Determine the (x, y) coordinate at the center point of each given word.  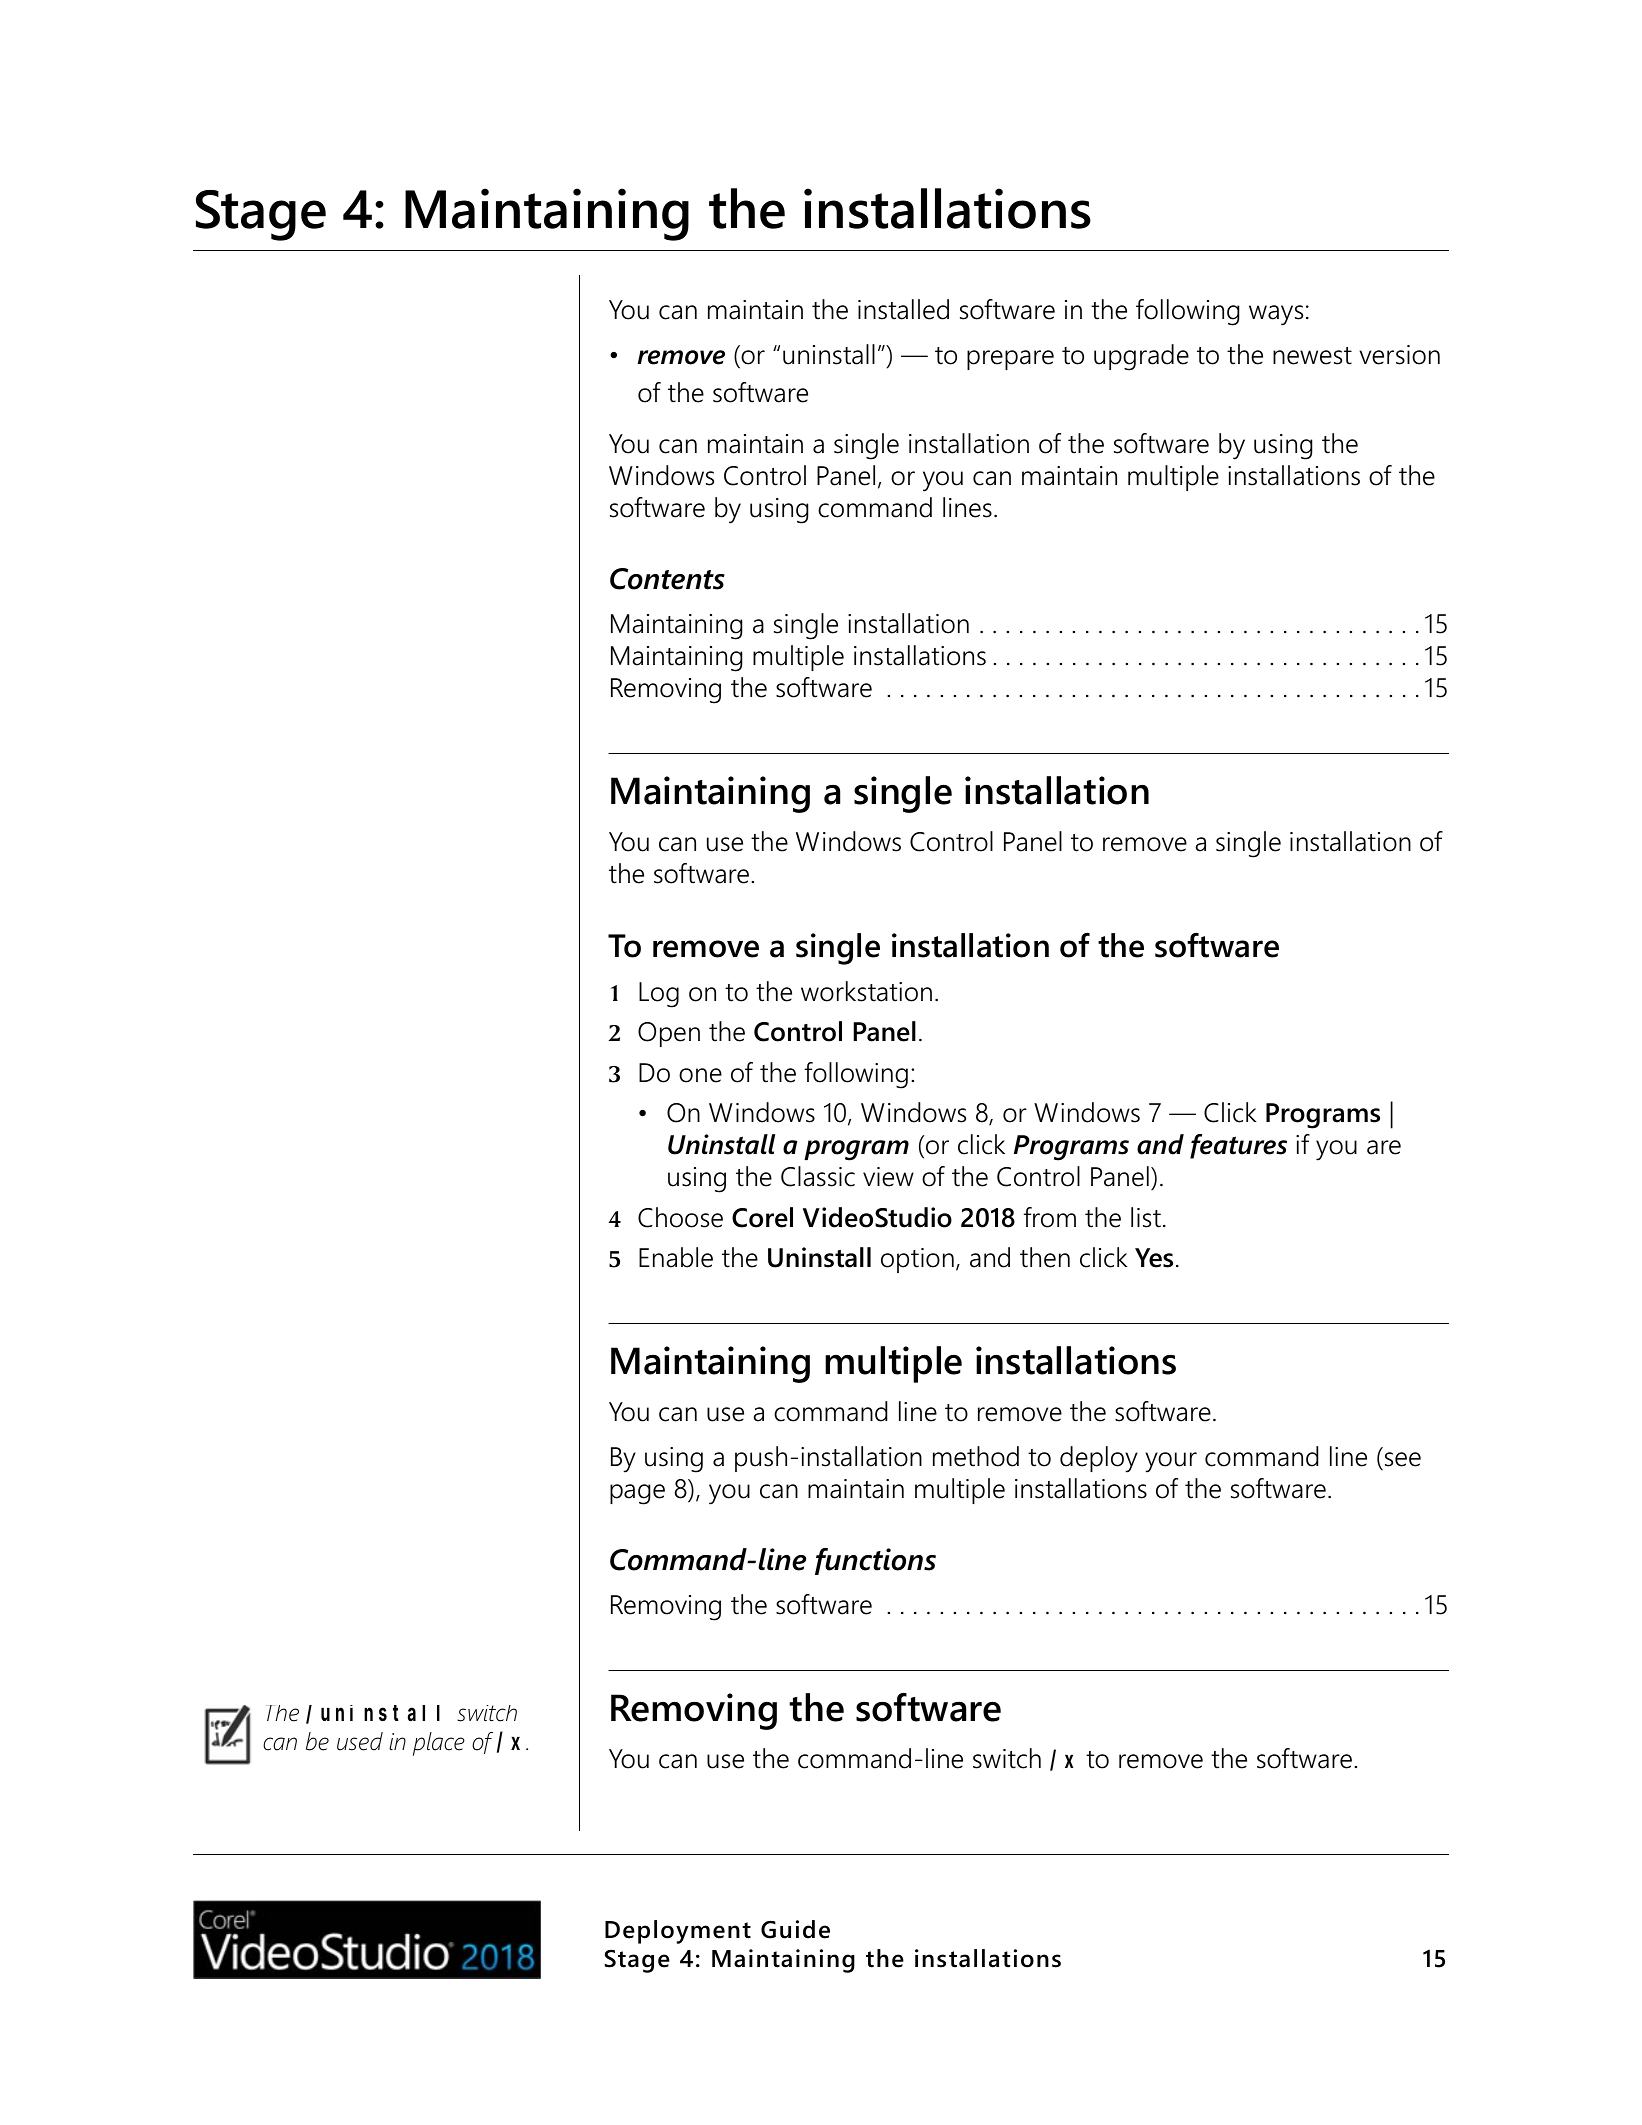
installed (903, 309)
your (1171, 1462)
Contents (667, 579)
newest (1312, 356)
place (439, 1744)
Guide (795, 1929)
